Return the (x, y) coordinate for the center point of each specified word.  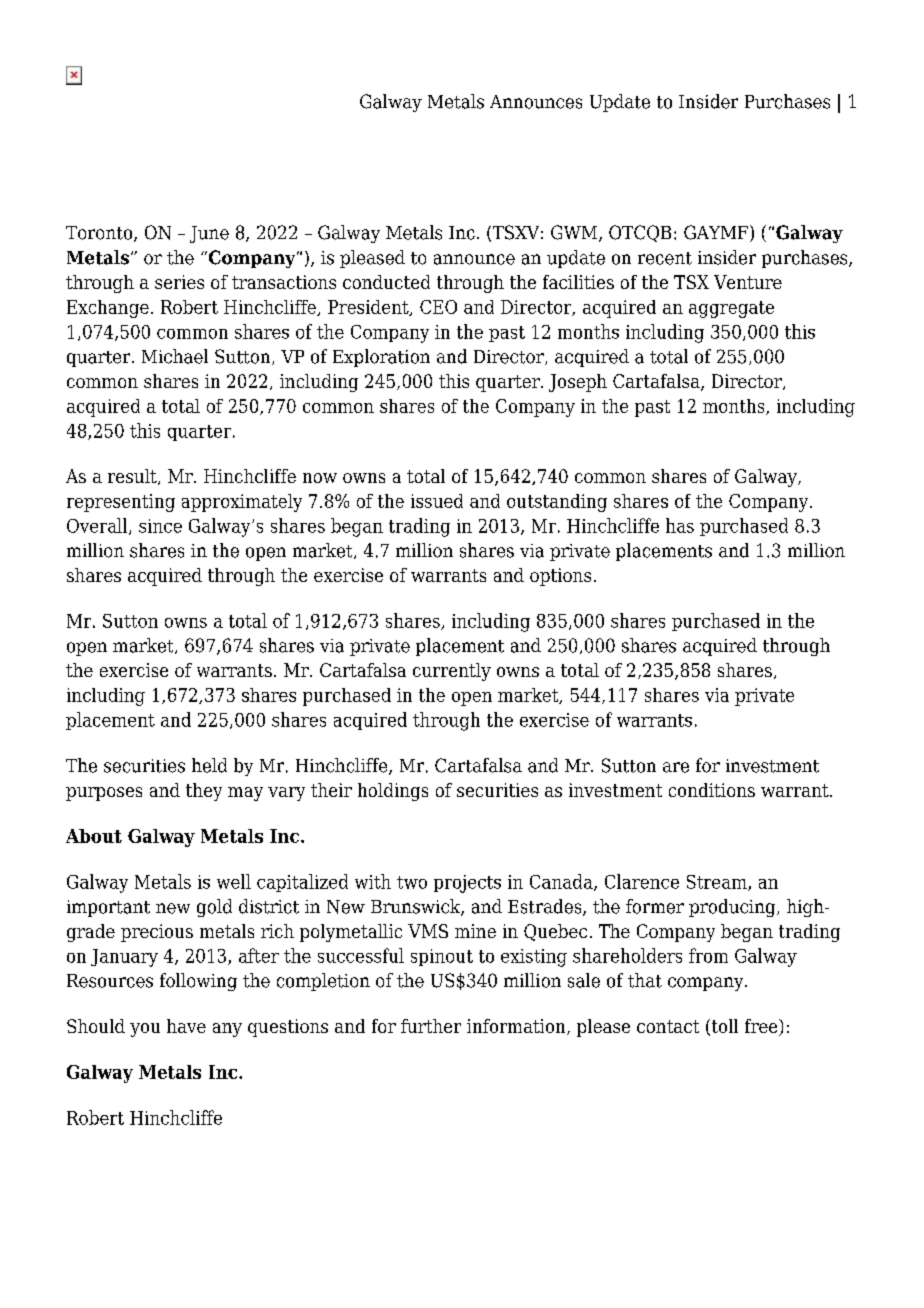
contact (668, 1026)
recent (665, 258)
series (179, 282)
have (186, 1026)
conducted (386, 282)
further (431, 1026)
